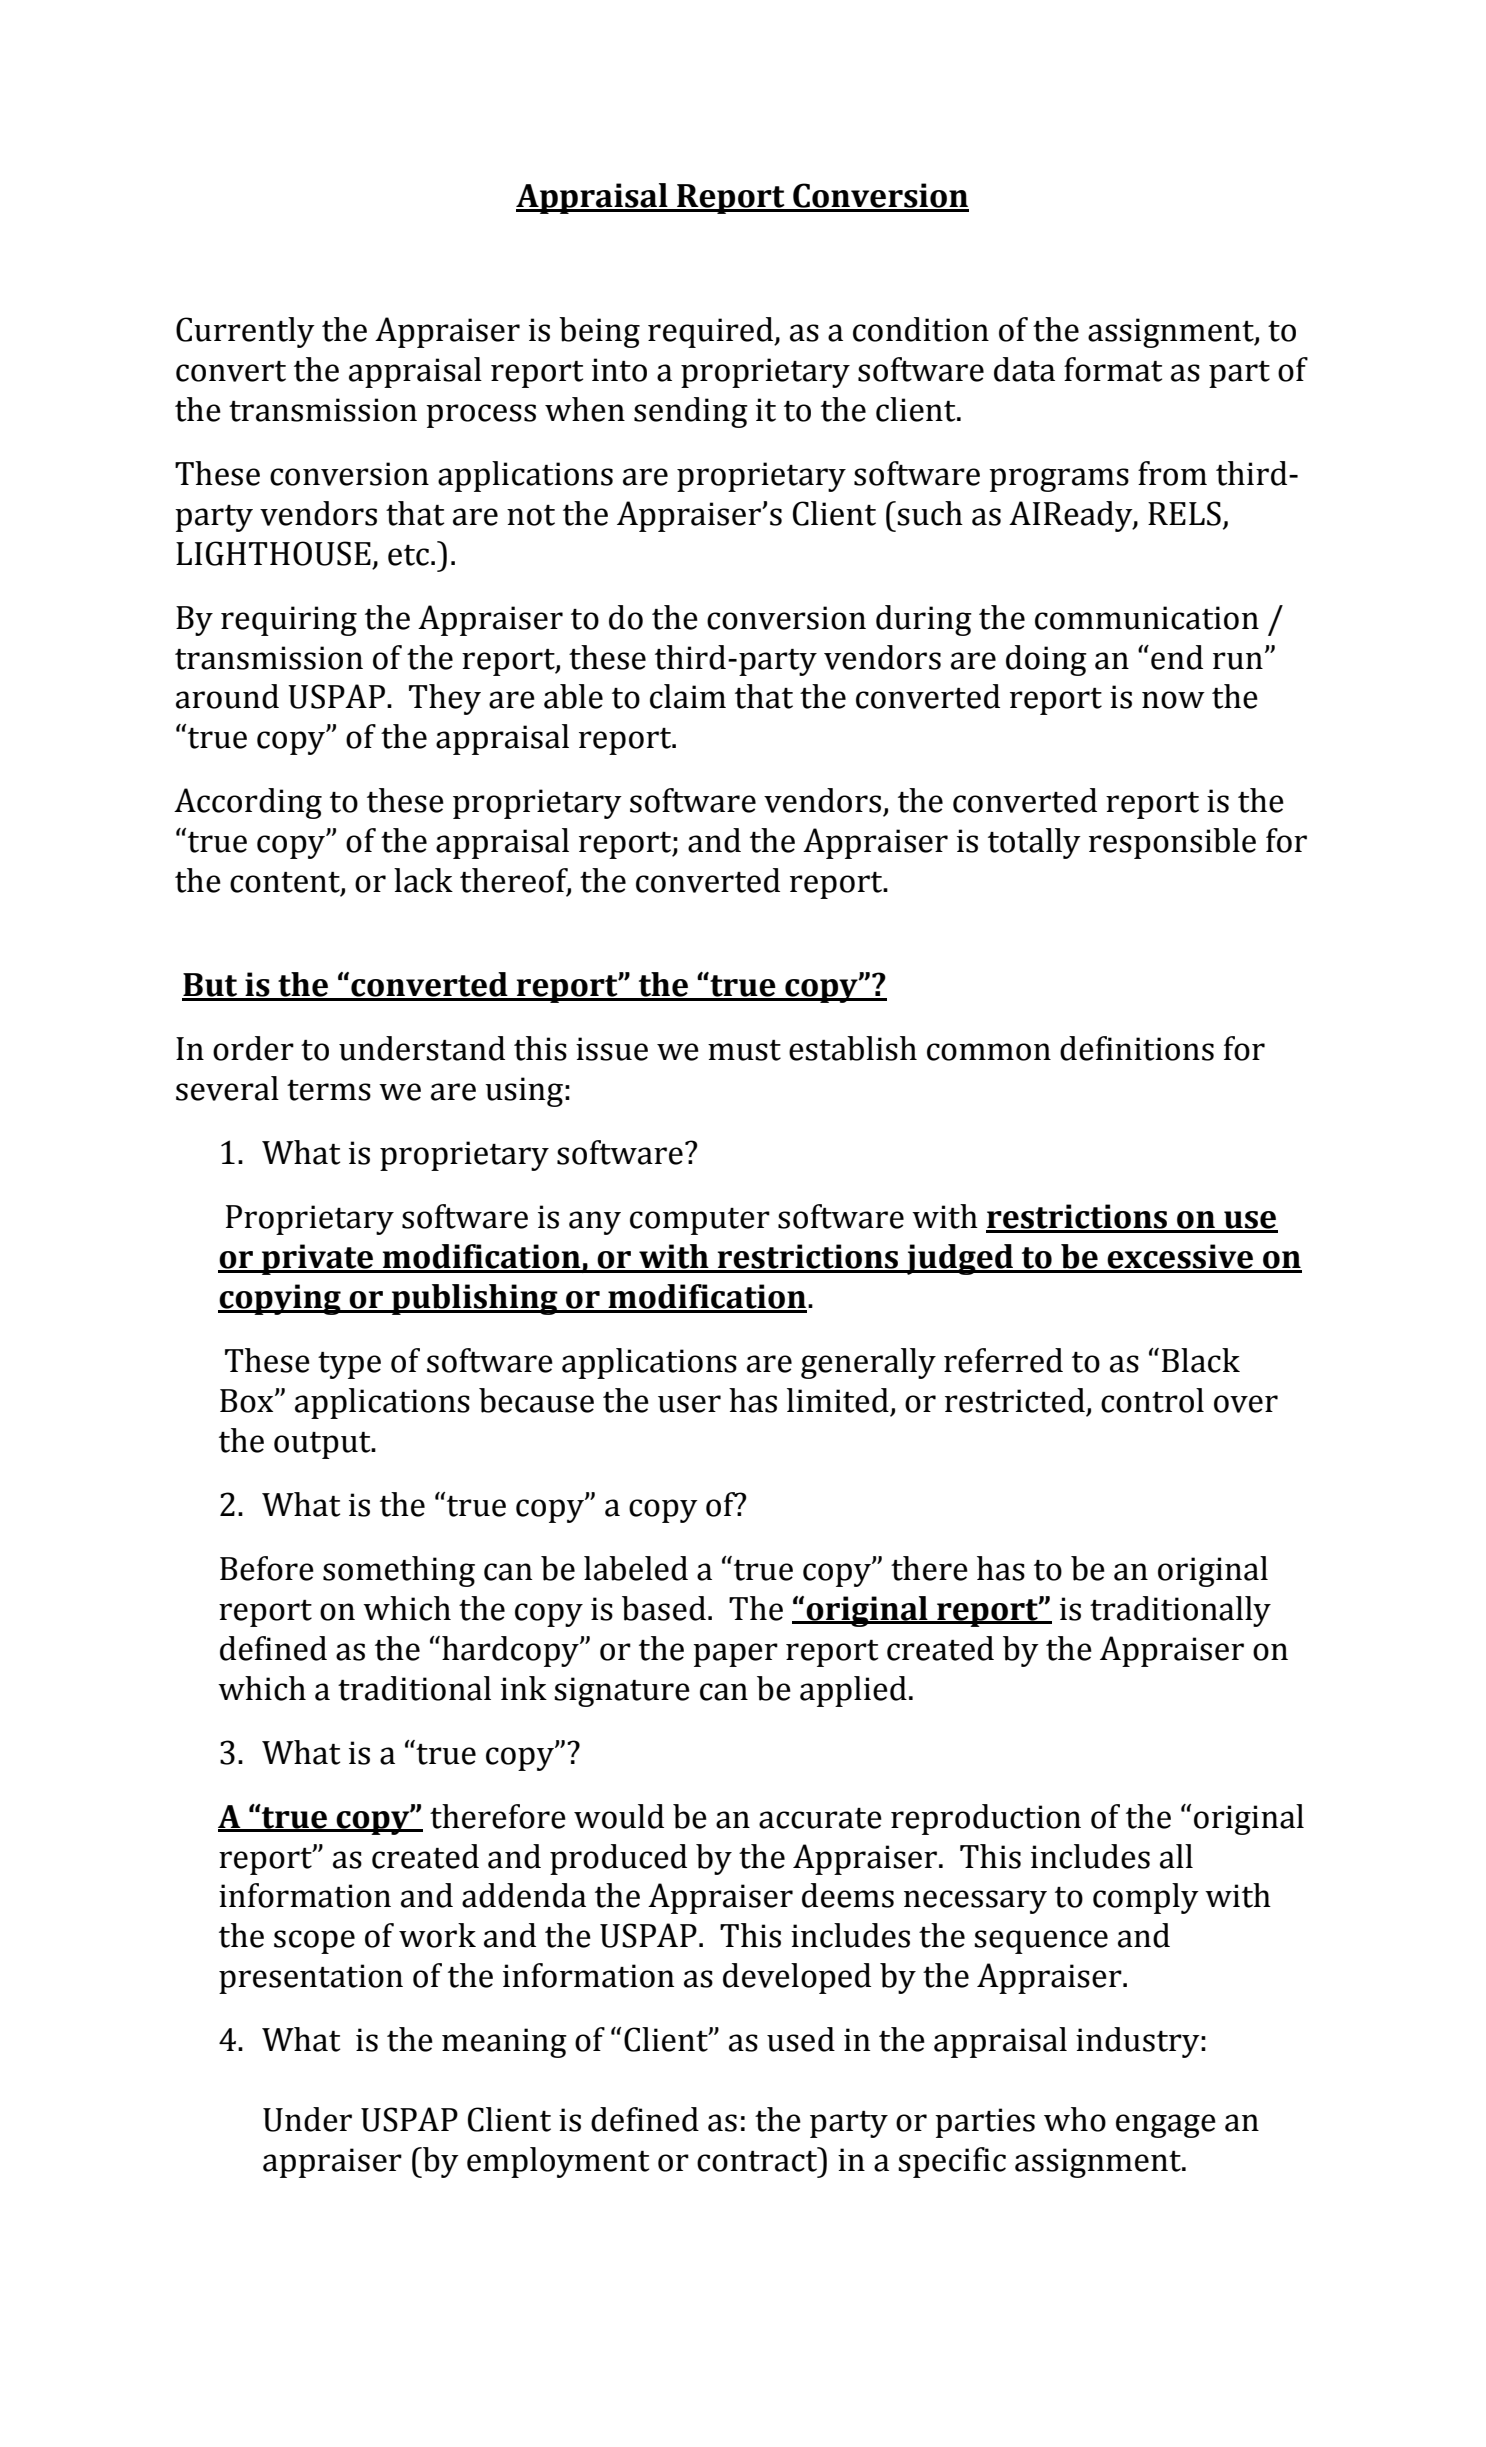 The height and width of the screenshot is (2447, 1486). I want to click on must, so click(744, 1050).
